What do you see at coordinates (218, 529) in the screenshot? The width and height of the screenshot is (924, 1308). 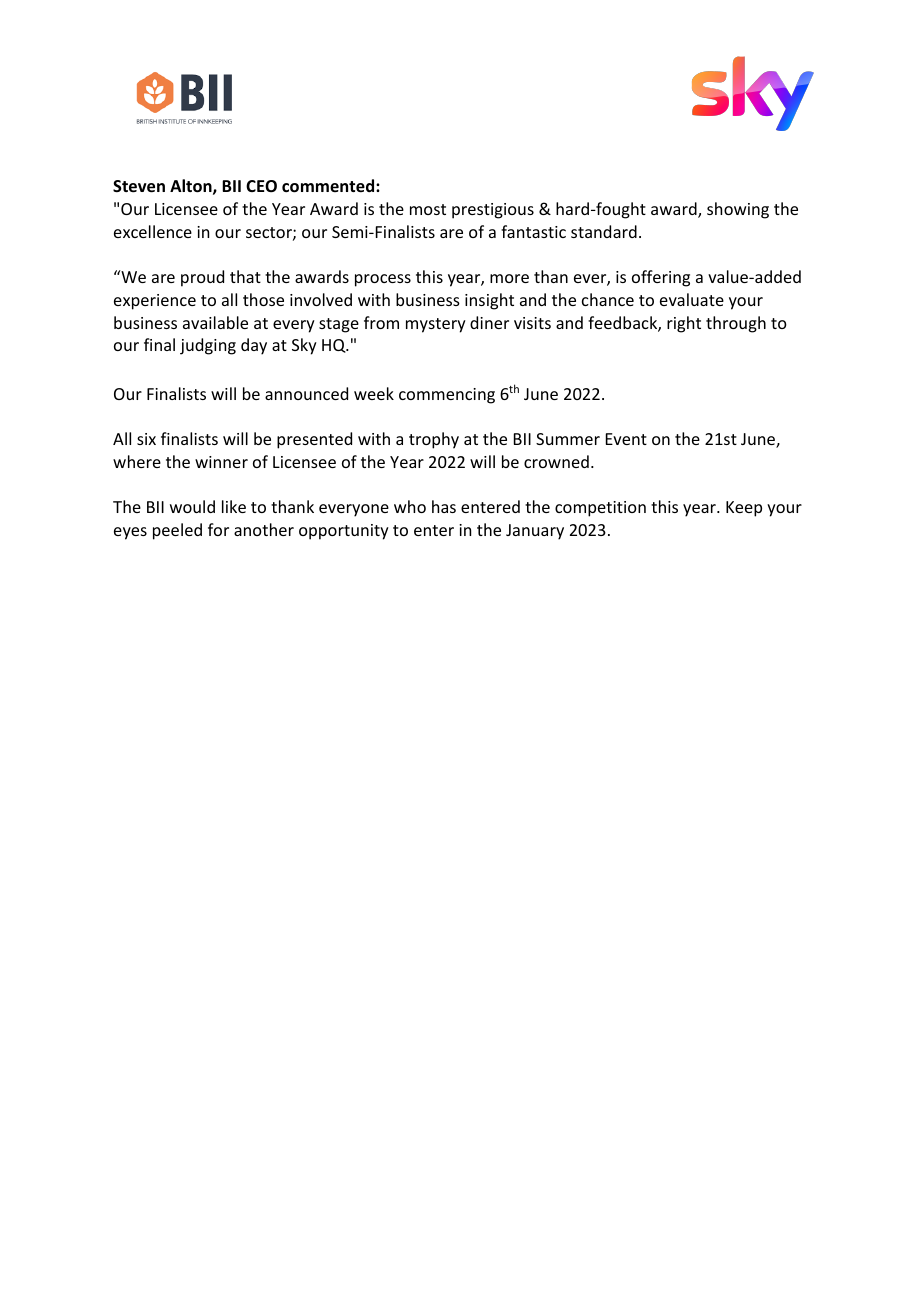 I see `for` at bounding box center [218, 529].
